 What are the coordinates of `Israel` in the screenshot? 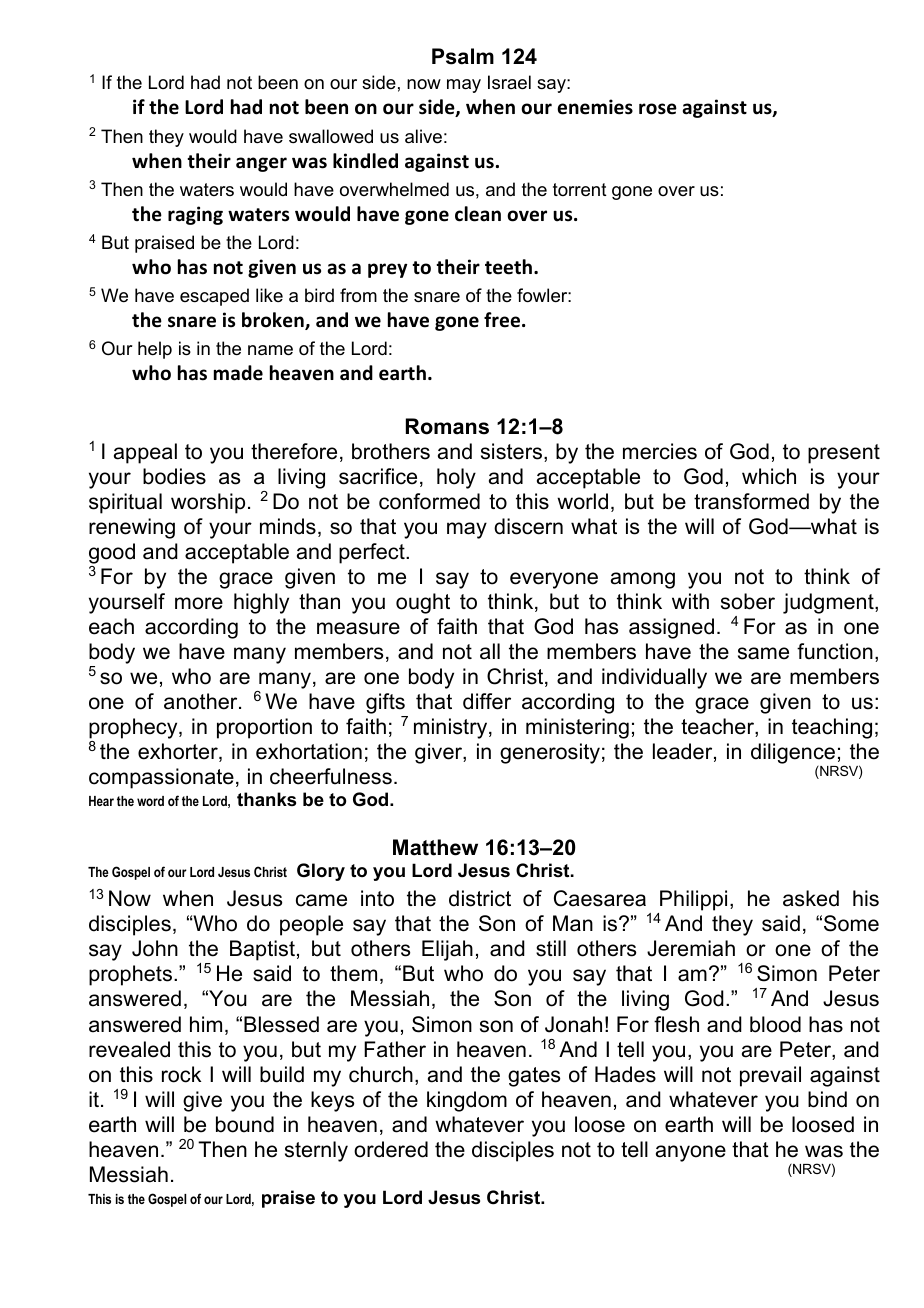 It's located at (509, 82).
